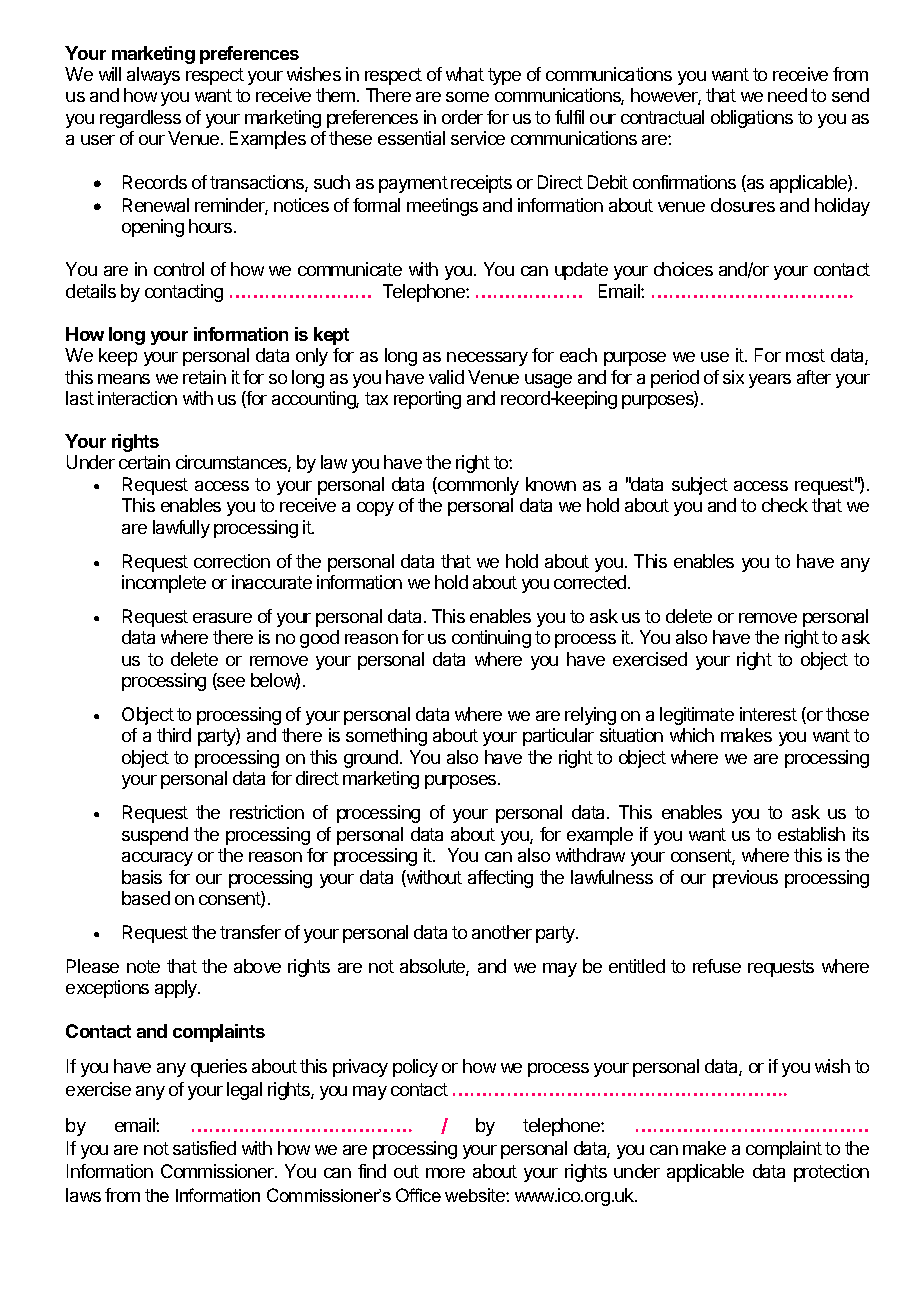  I want to click on years, so click(770, 381).
